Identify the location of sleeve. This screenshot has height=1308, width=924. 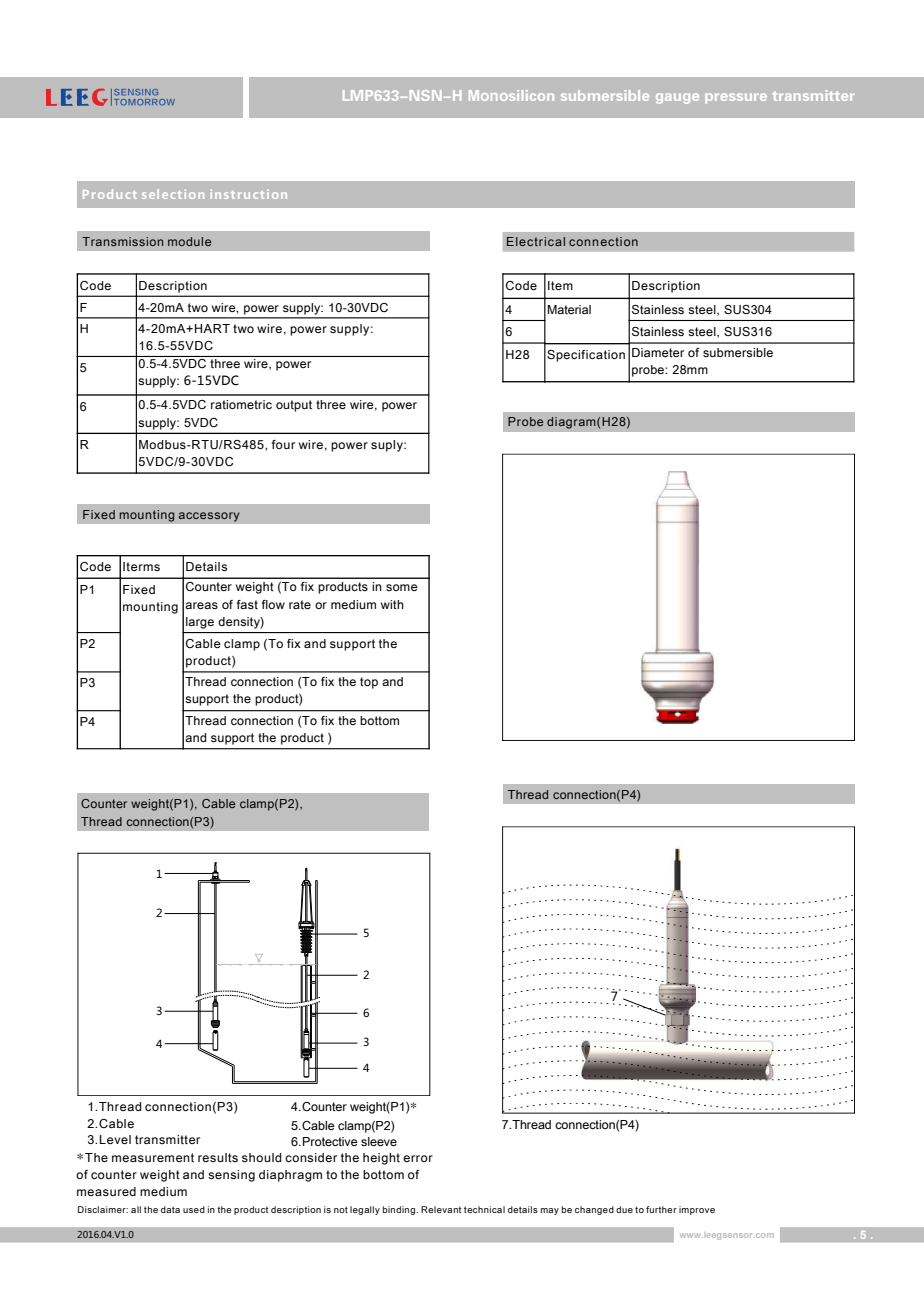
(379, 1141).
